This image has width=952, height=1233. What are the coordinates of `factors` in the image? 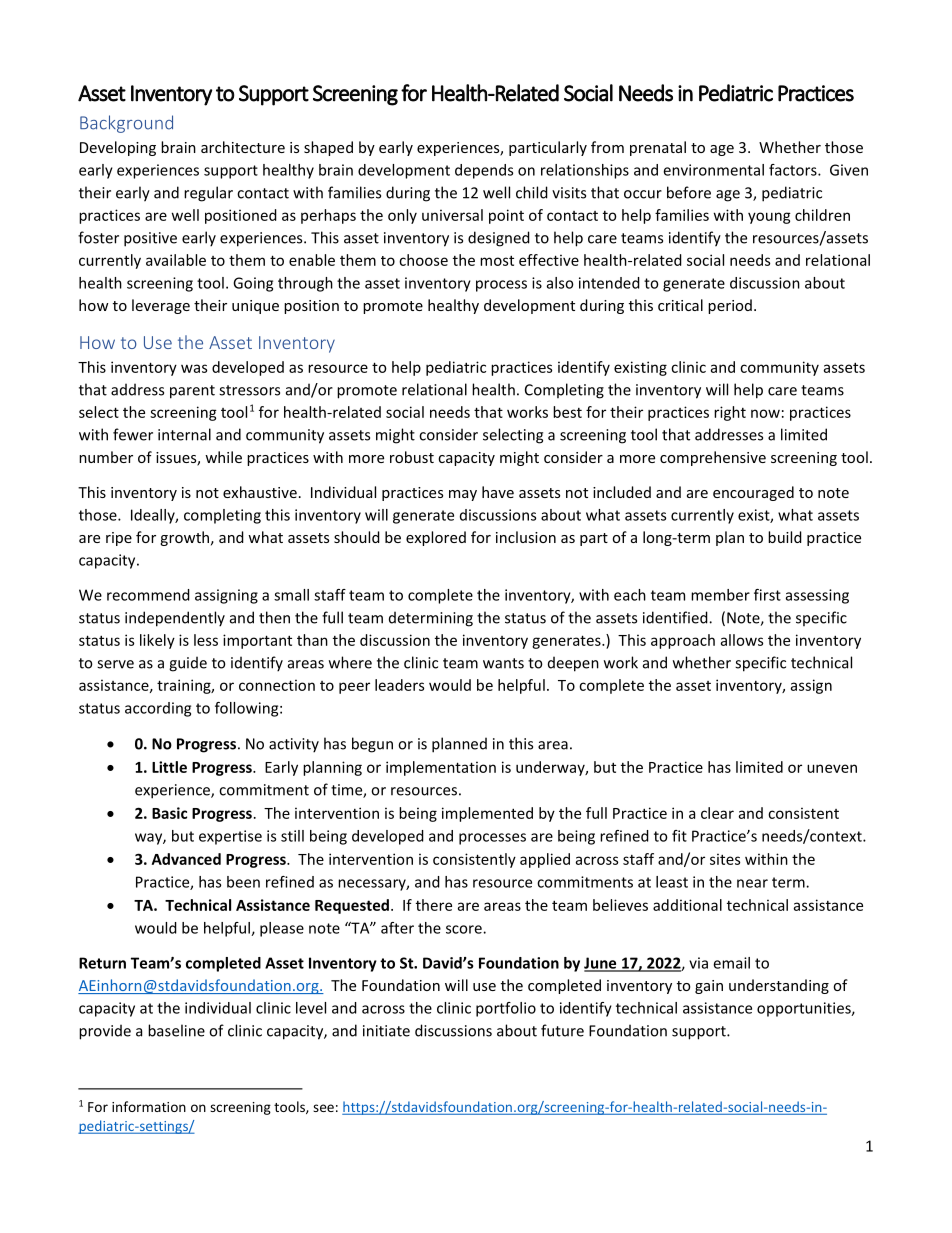 It's located at (794, 170).
